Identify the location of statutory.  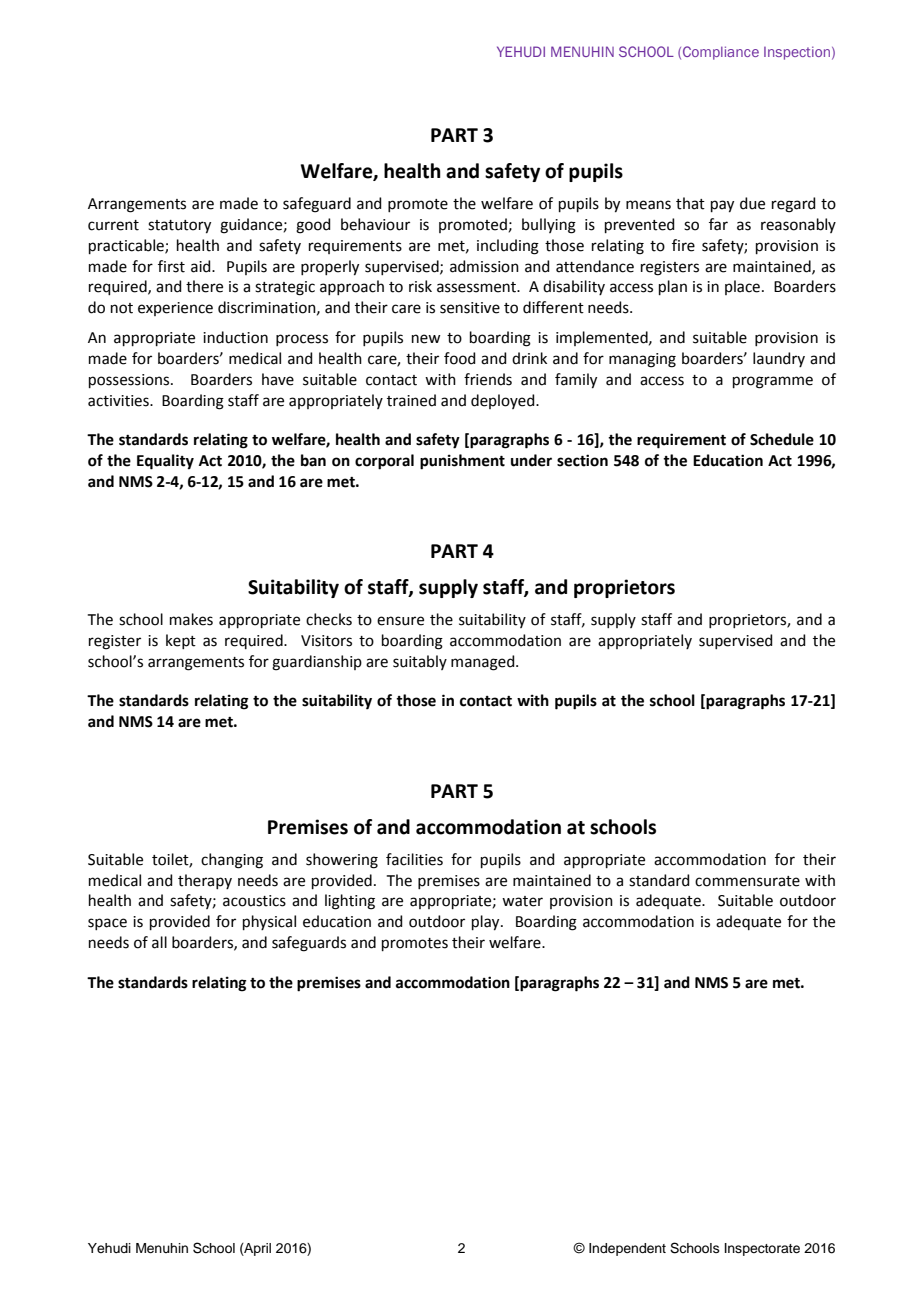
(179, 227).
